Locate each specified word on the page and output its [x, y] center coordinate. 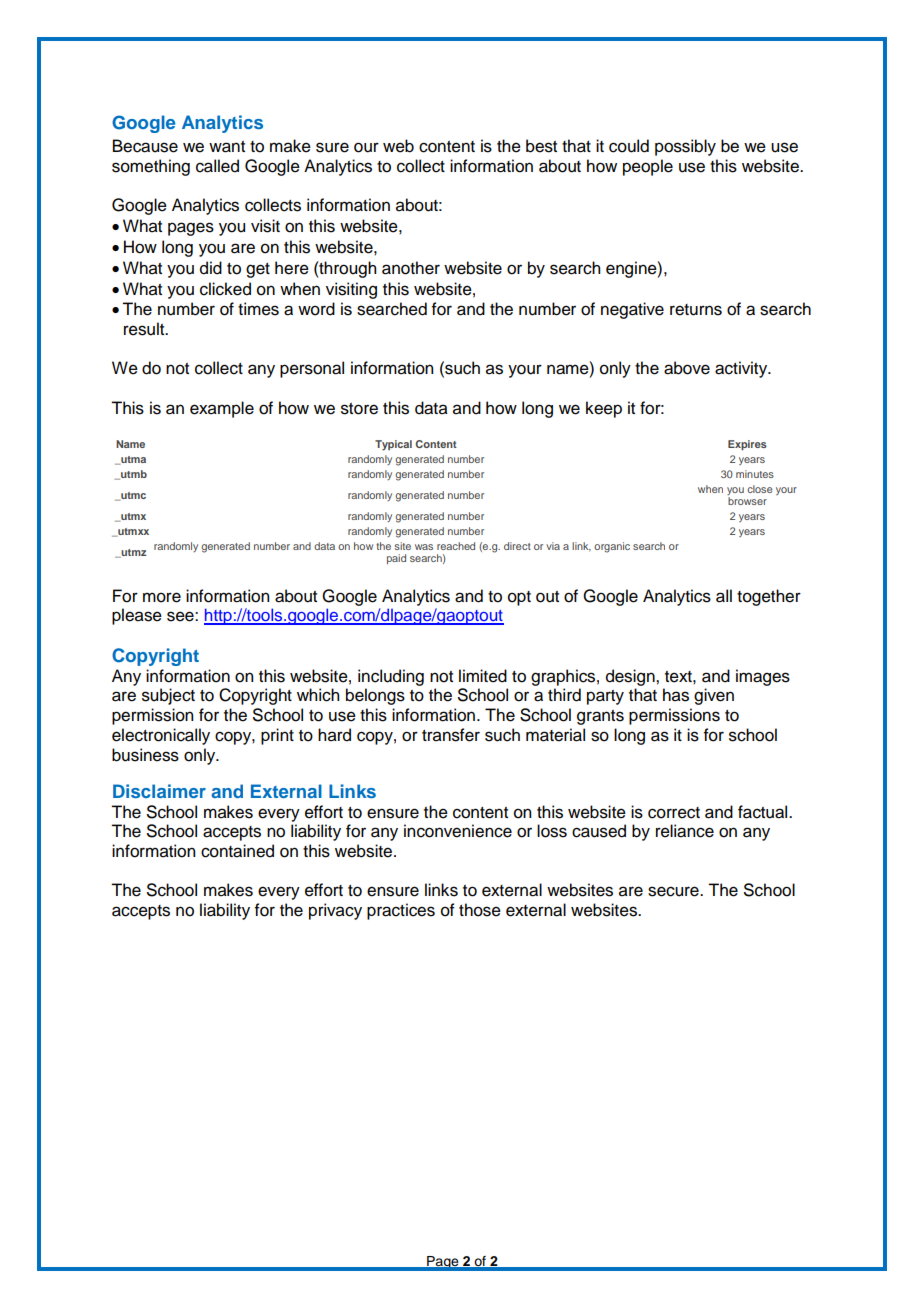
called [217, 166]
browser [747, 501]
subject [168, 696]
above [687, 368]
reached [456, 546]
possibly [685, 147]
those [480, 910]
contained [237, 851]
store [359, 409]
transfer [451, 735]
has [676, 695]
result [145, 329]
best [541, 146]
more [162, 597]
